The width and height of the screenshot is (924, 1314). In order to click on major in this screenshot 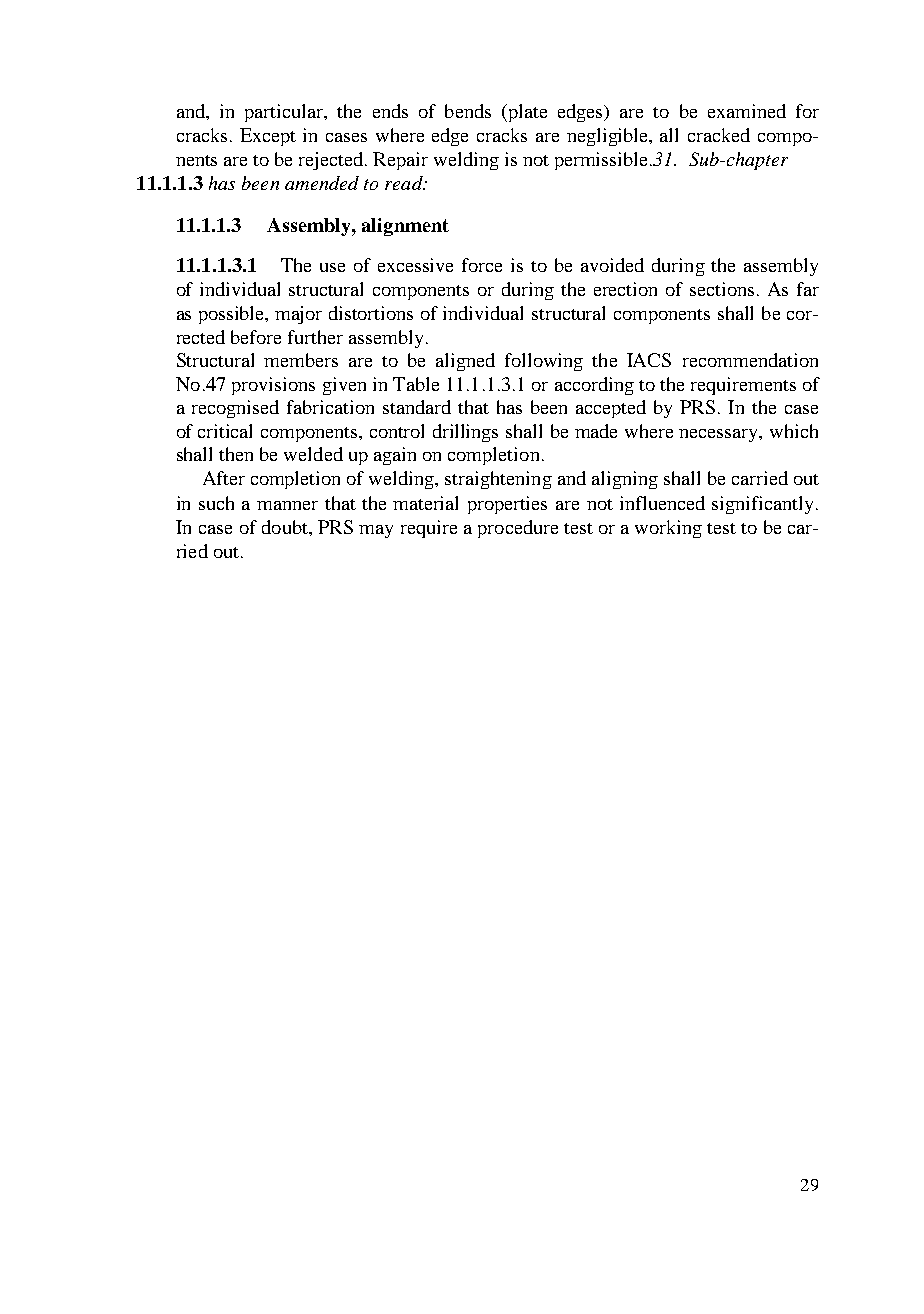, I will do `click(298, 315)`.
